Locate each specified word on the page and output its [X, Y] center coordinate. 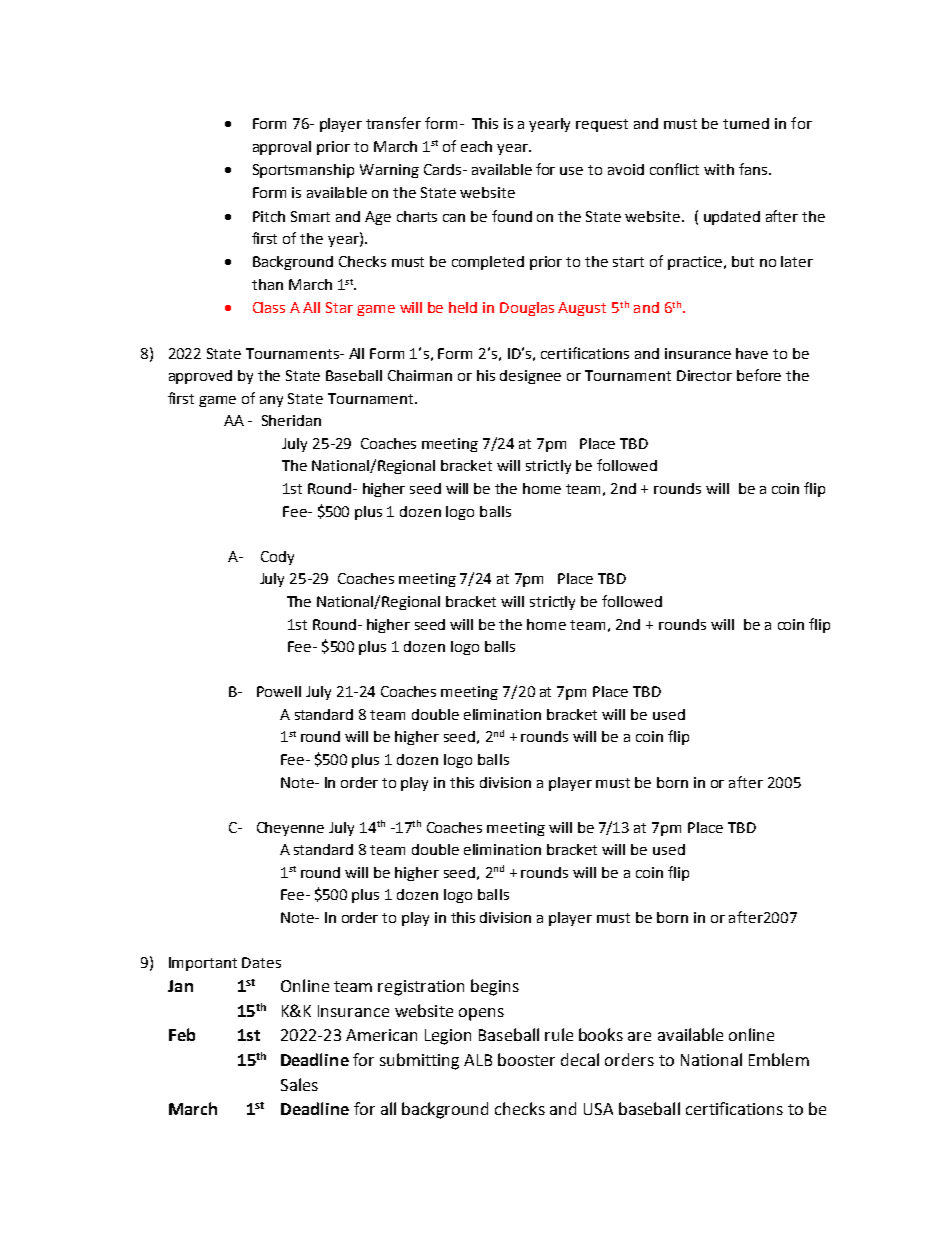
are [639, 1036]
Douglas [527, 309]
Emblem [779, 1059]
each [476, 146]
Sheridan [291, 420]
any [271, 401]
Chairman [420, 375]
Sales [299, 1084]
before [759, 375]
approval [282, 148]
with [719, 169]
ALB [478, 1060]
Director [704, 375]
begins [495, 987]
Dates [261, 962]
